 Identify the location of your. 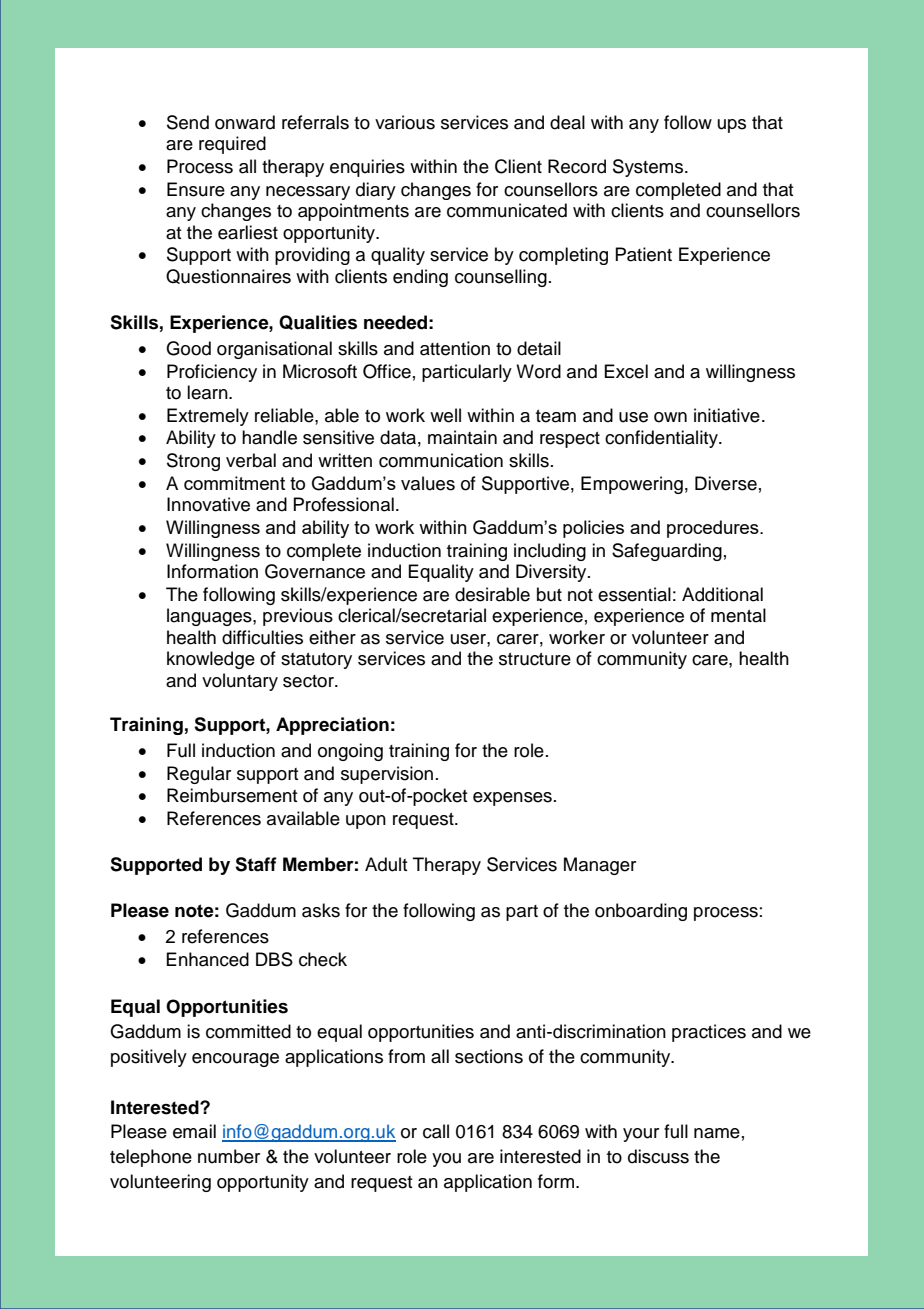
(641, 1135).
